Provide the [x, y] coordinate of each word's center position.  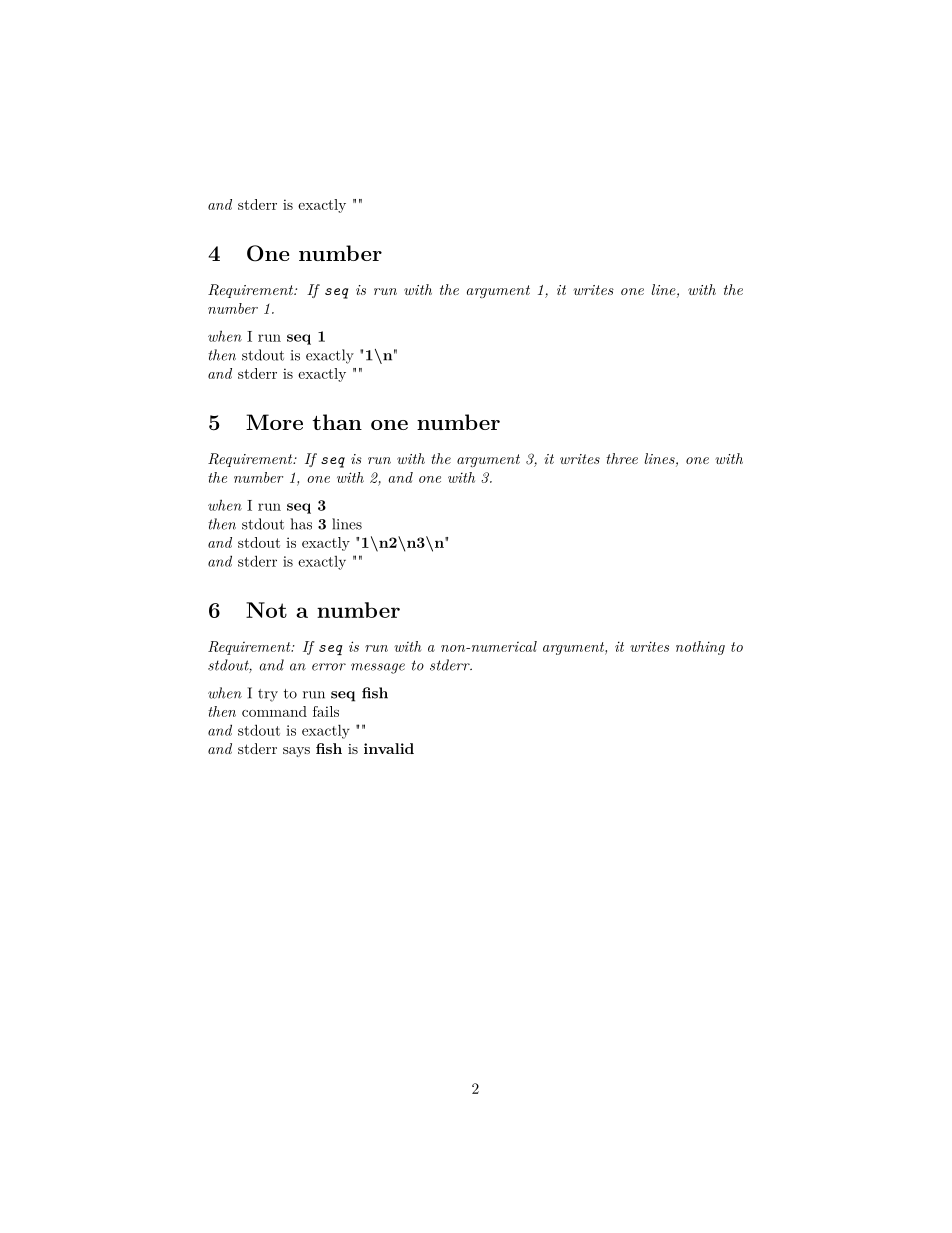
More [274, 422]
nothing [700, 648]
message [378, 668]
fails [326, 711]
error [329, 667]
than [337, 422]
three [622, 458]
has [301, 524]
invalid [389, 748]
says [296, 752]
